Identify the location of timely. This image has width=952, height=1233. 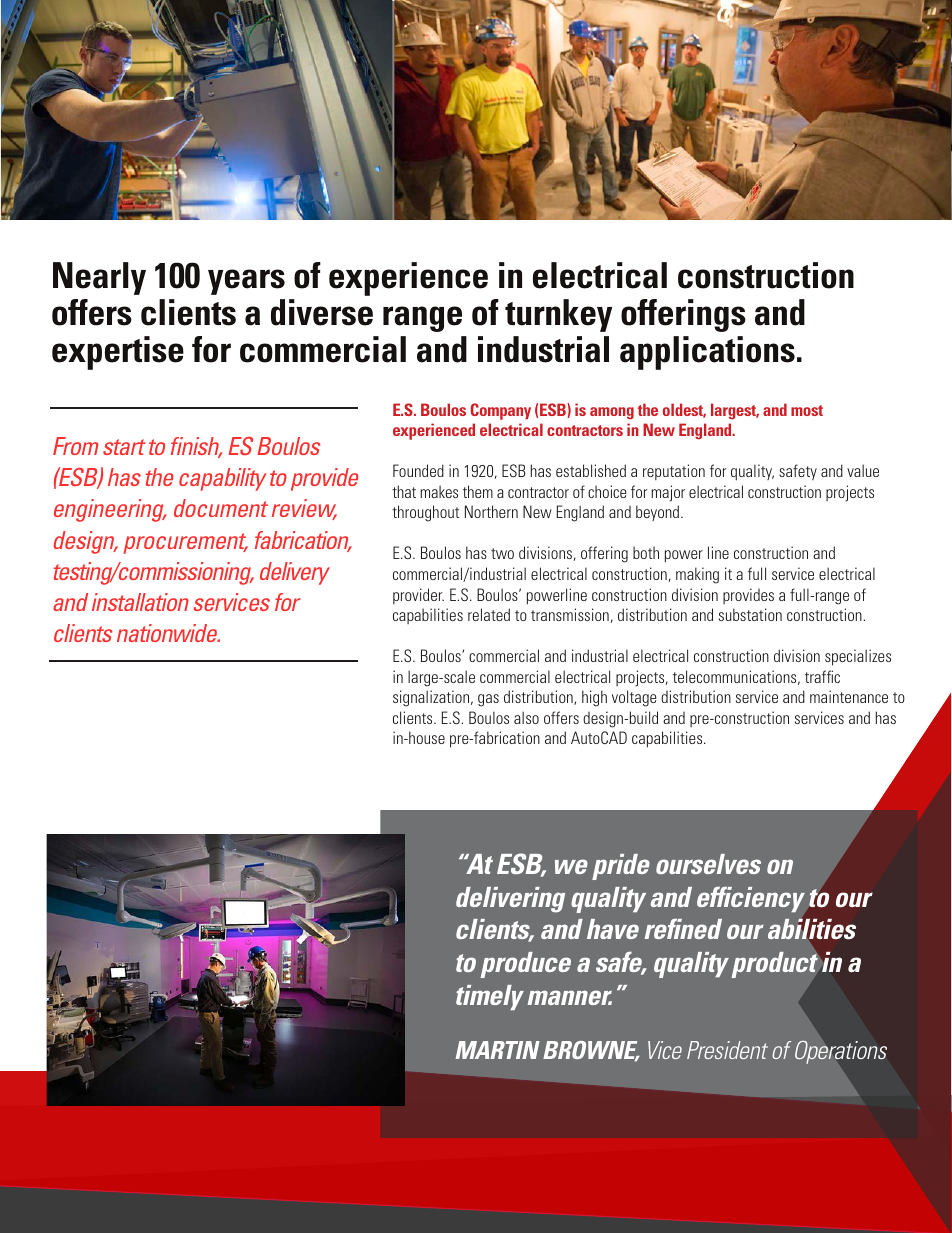
(490, 997).
